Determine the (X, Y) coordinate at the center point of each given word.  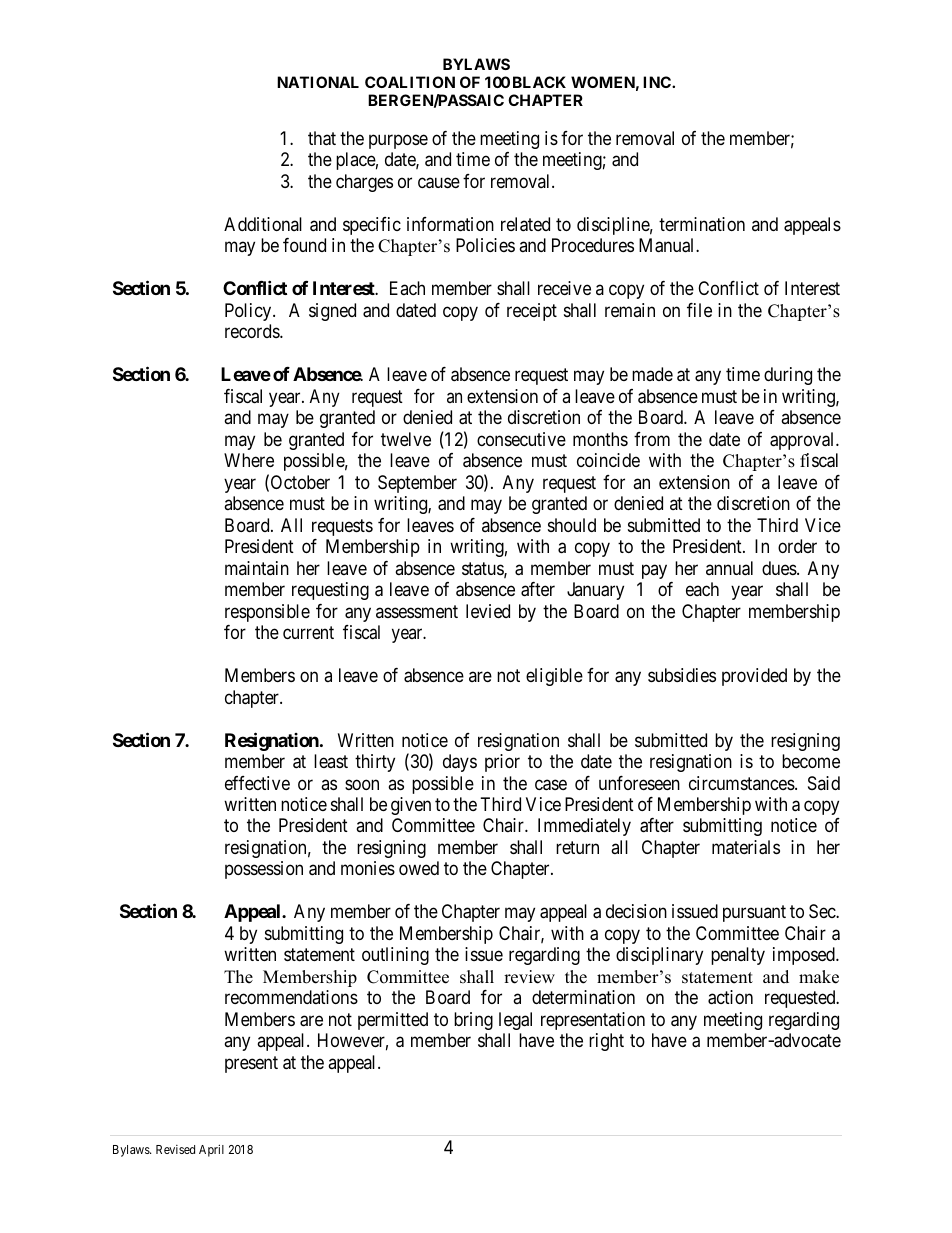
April (211, 1150)
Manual (668, 245)
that (322, 138)
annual (729, 568)
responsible (267, 613)
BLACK (539, 82)
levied (488, 611)
